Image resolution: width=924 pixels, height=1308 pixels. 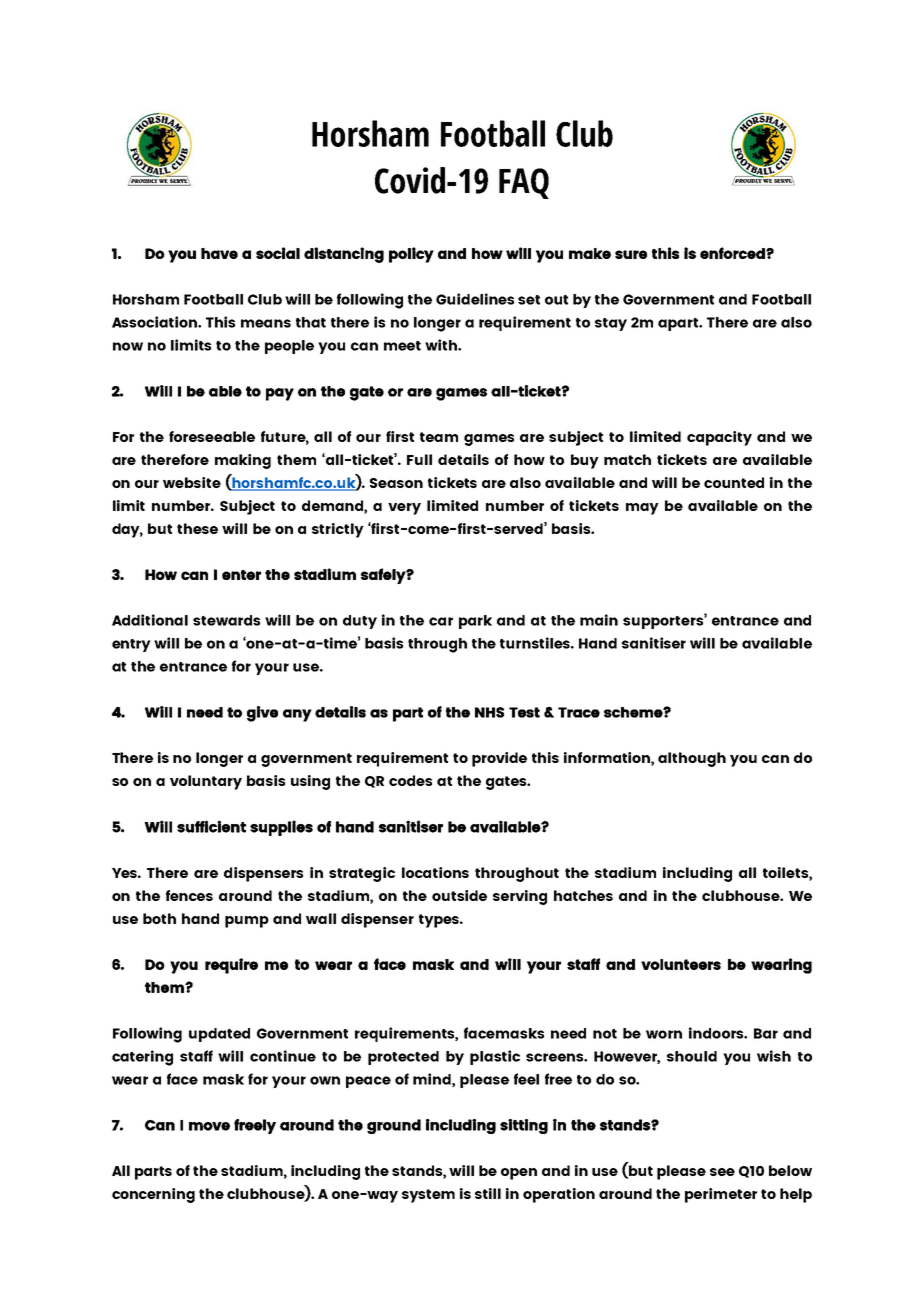 I want to click on capacity, so click(x=719, y=438).
